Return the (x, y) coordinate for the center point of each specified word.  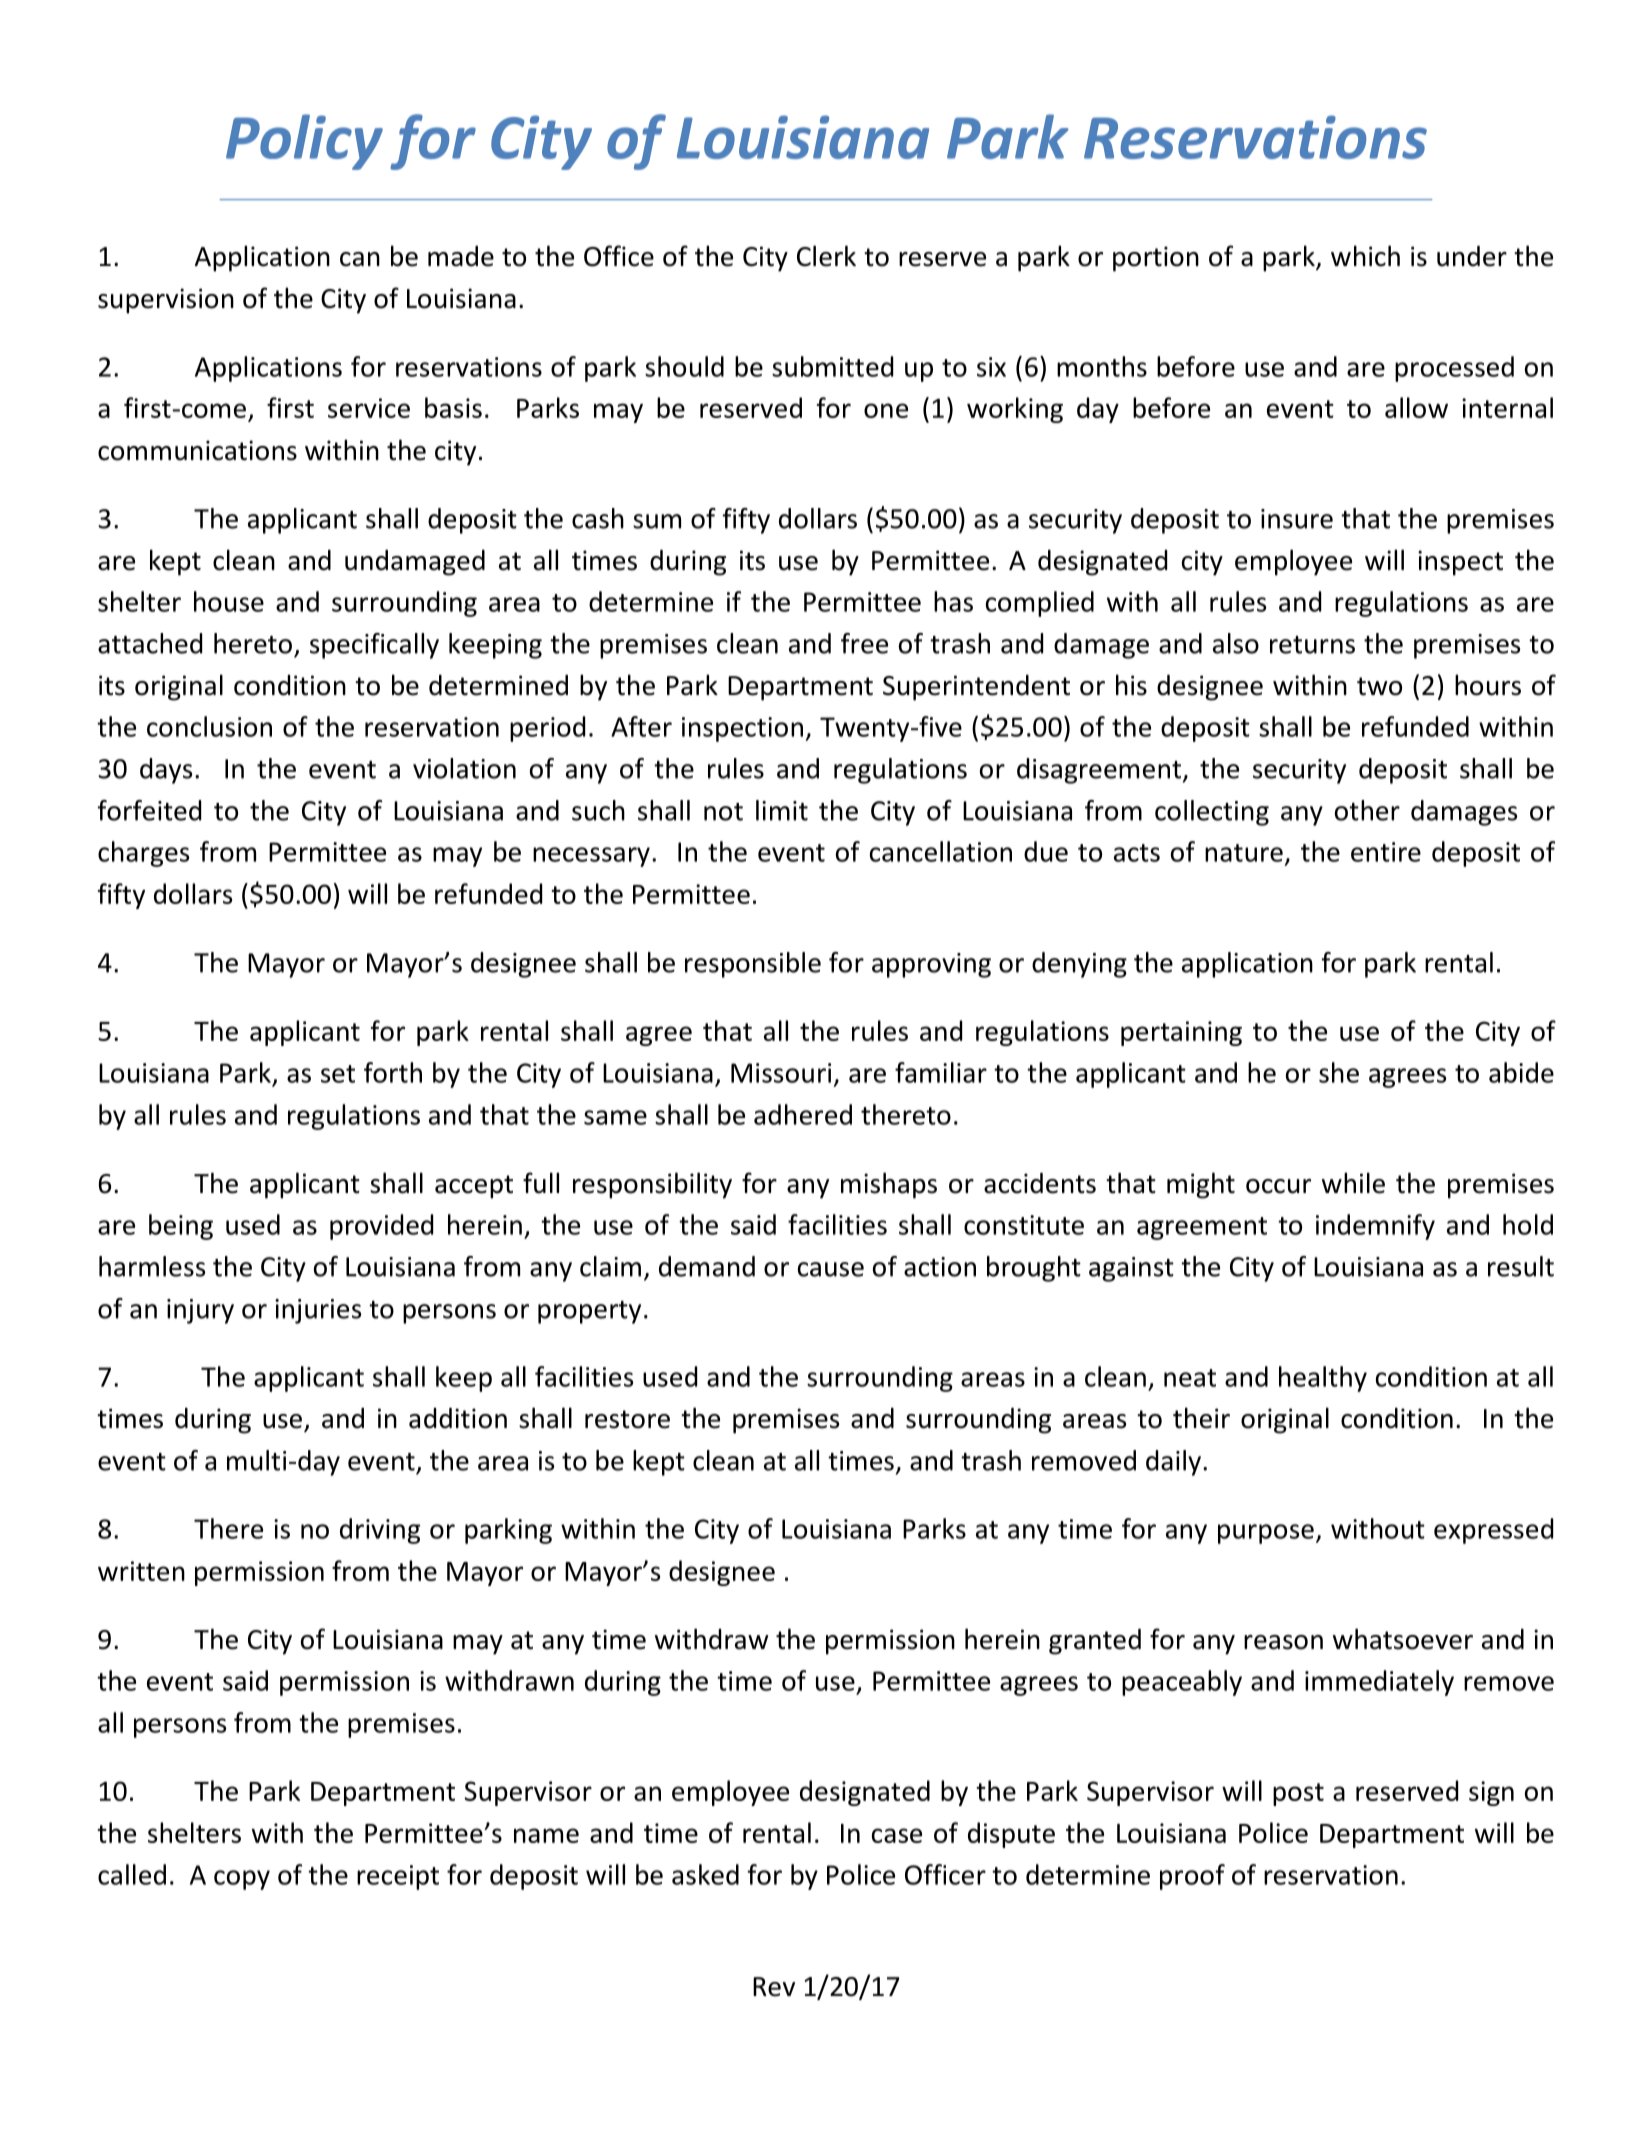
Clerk (826, 256)
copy (242, 1880)
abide (1521, 1072)
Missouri (781, 1073)
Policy (304, 142)
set (338, 1074)
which (1365, 256)
